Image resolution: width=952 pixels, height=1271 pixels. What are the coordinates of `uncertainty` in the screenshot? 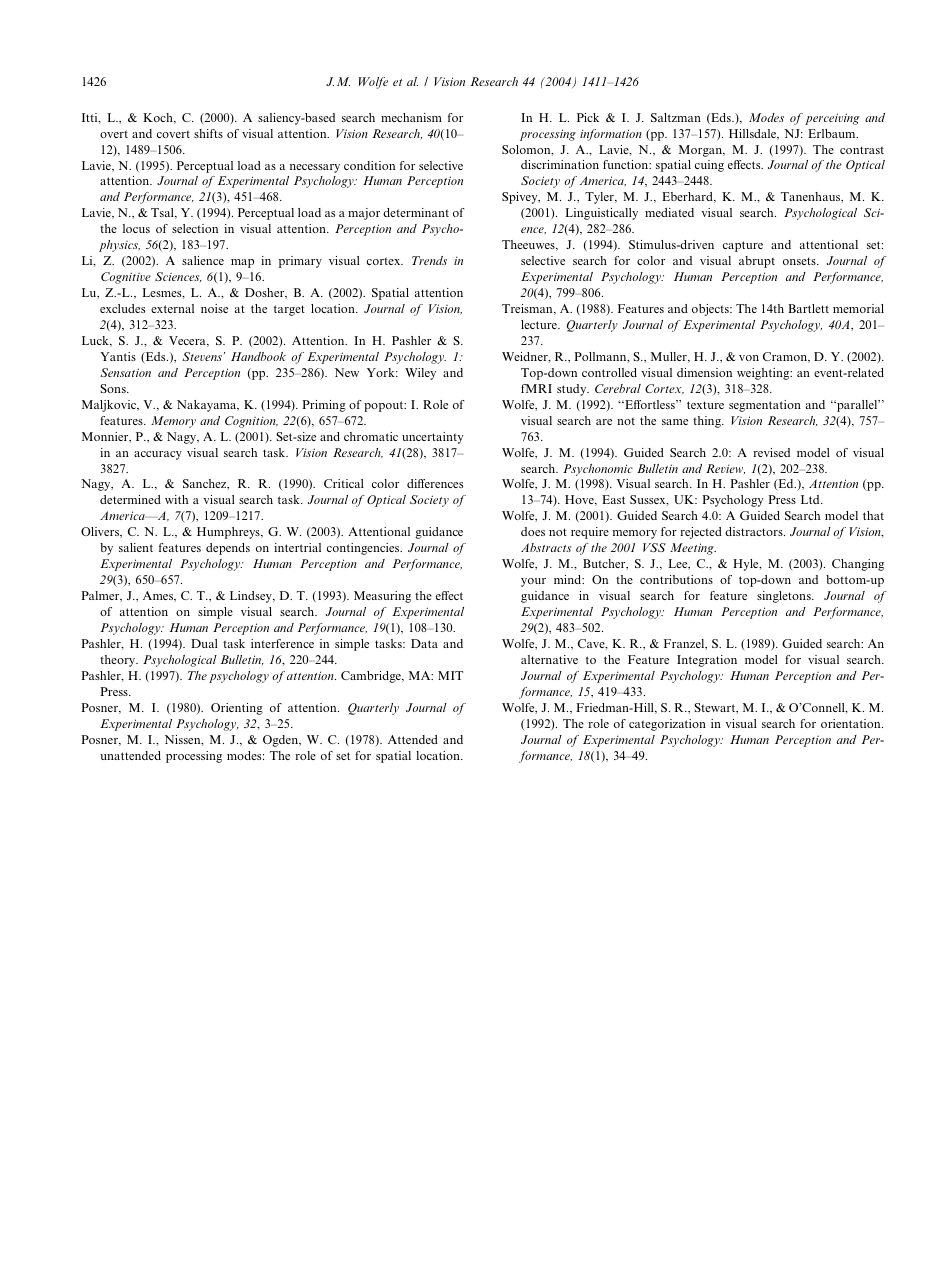 It's located at (432, 438).
